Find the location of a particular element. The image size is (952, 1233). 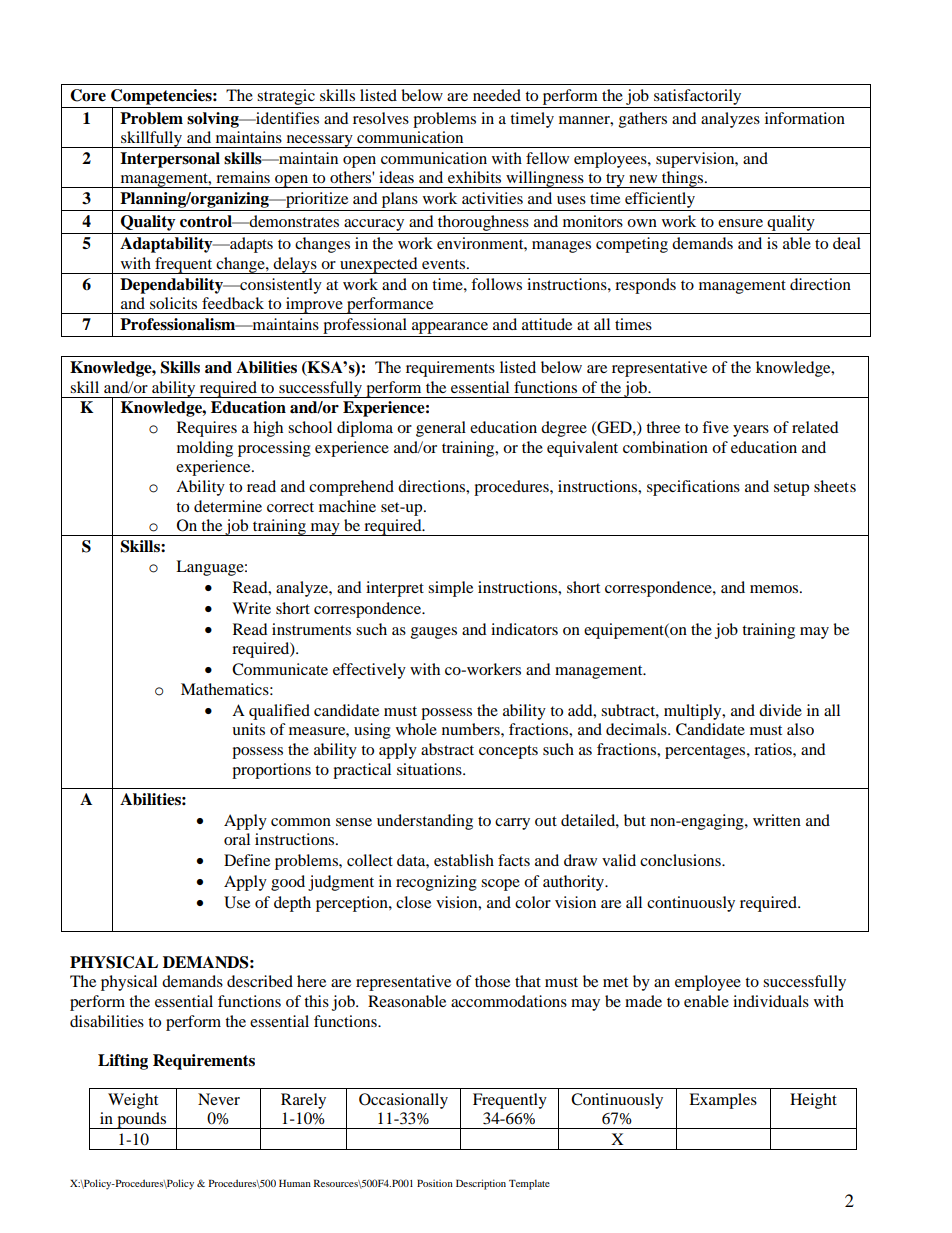

pounds is located at coordinates (142, 1120).
